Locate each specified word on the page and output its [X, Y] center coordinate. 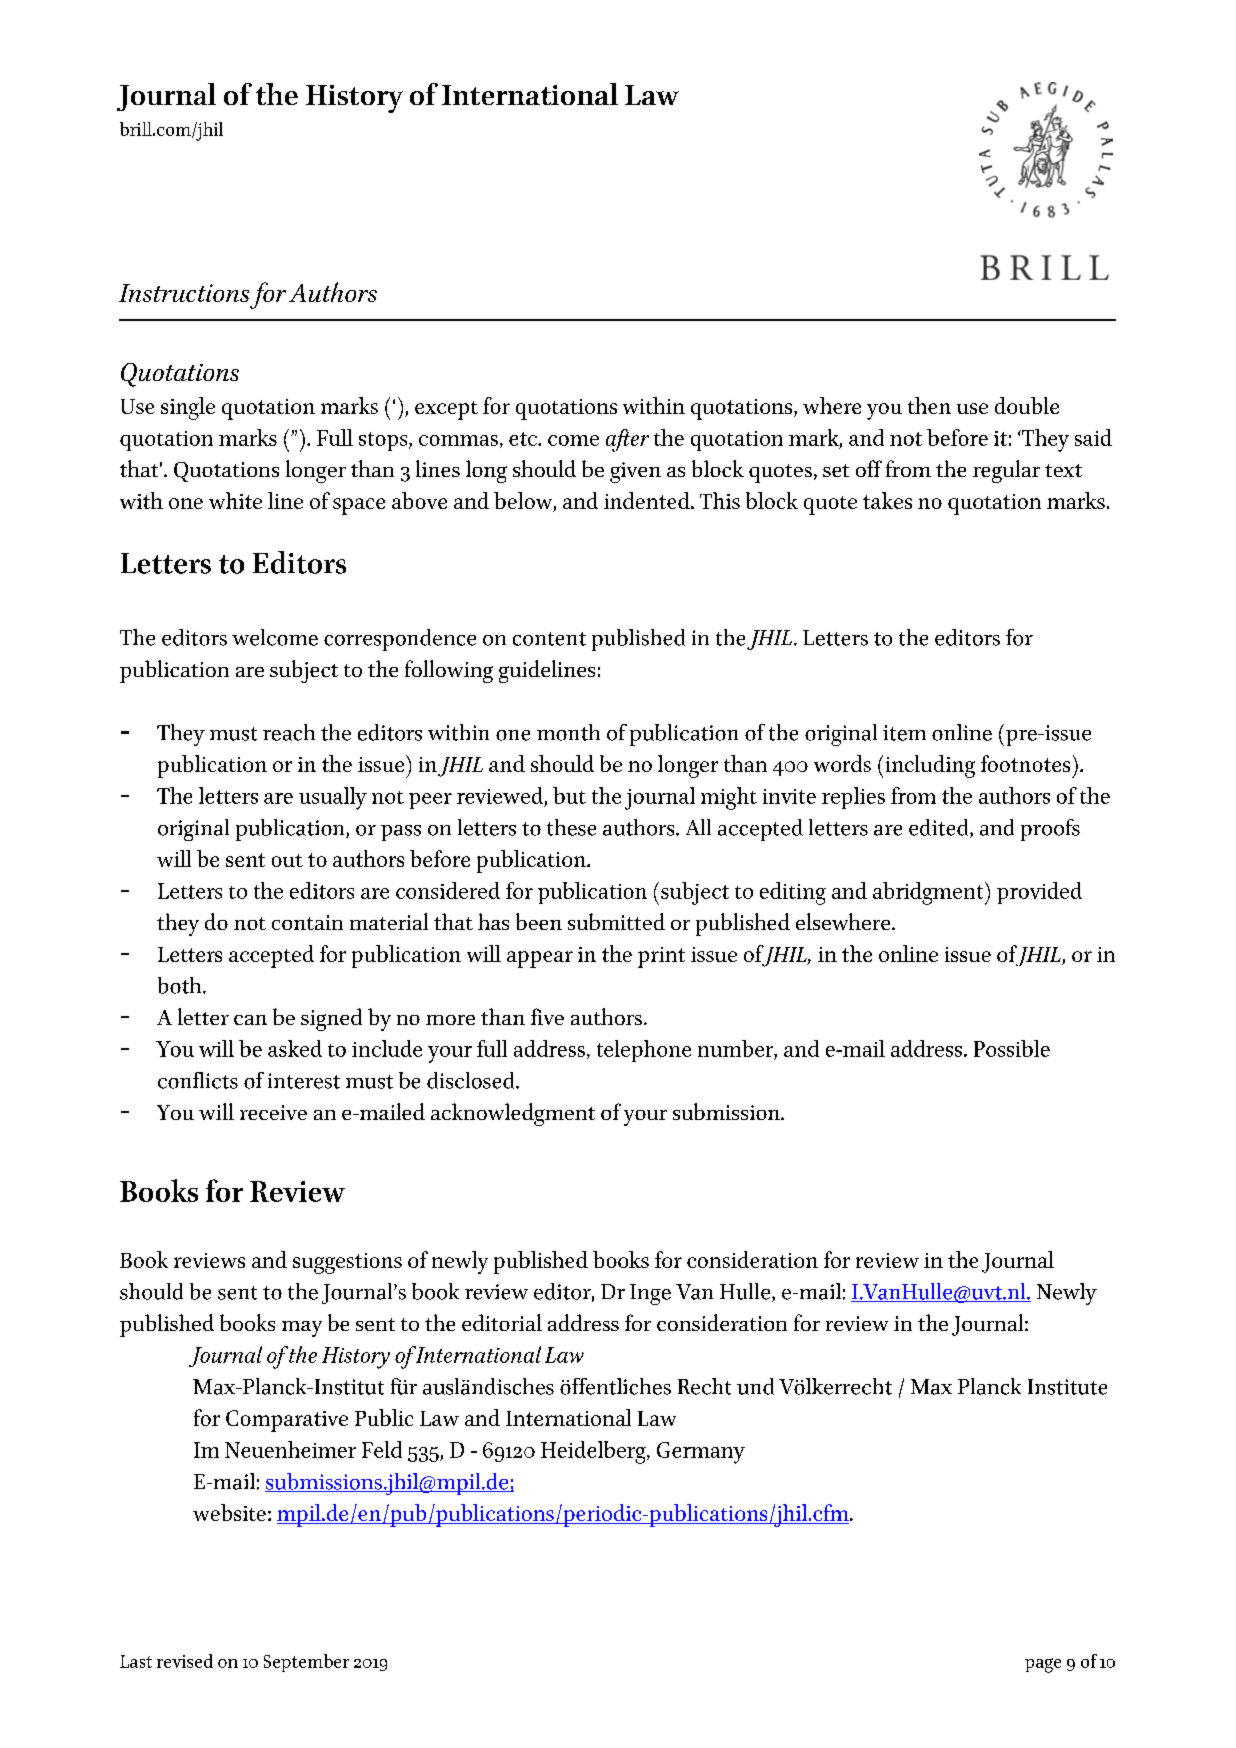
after [627, 440]
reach [289, 732]
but [569, 795]
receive [273, 1112]
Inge [650, 1294]
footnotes [1025, 763]
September [306, 1663]
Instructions [184, 293]
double [1027, 405]
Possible [1012, 1048]
